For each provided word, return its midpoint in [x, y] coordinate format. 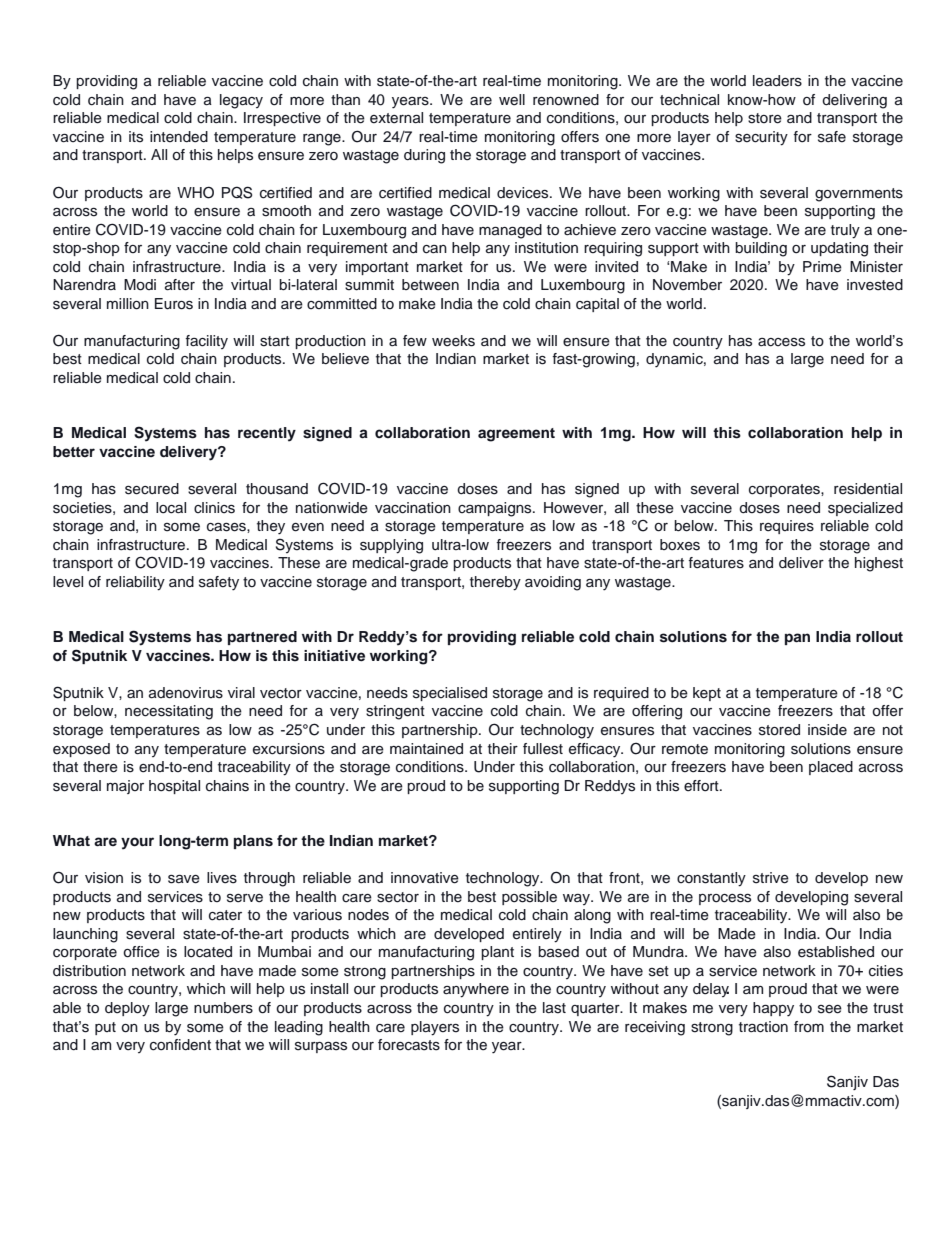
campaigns [496, 509]
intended [179, 137]
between [430, 285]
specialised [450, 694]
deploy [127, 1009]
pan [797, 639]
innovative [425, 878]
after [180, 285]
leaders [777, 81]
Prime [822, 267]
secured [152, 489]
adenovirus [186, 693]
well [512, 100]
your [137, 843]
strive [771, 878]
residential [868, 489]
